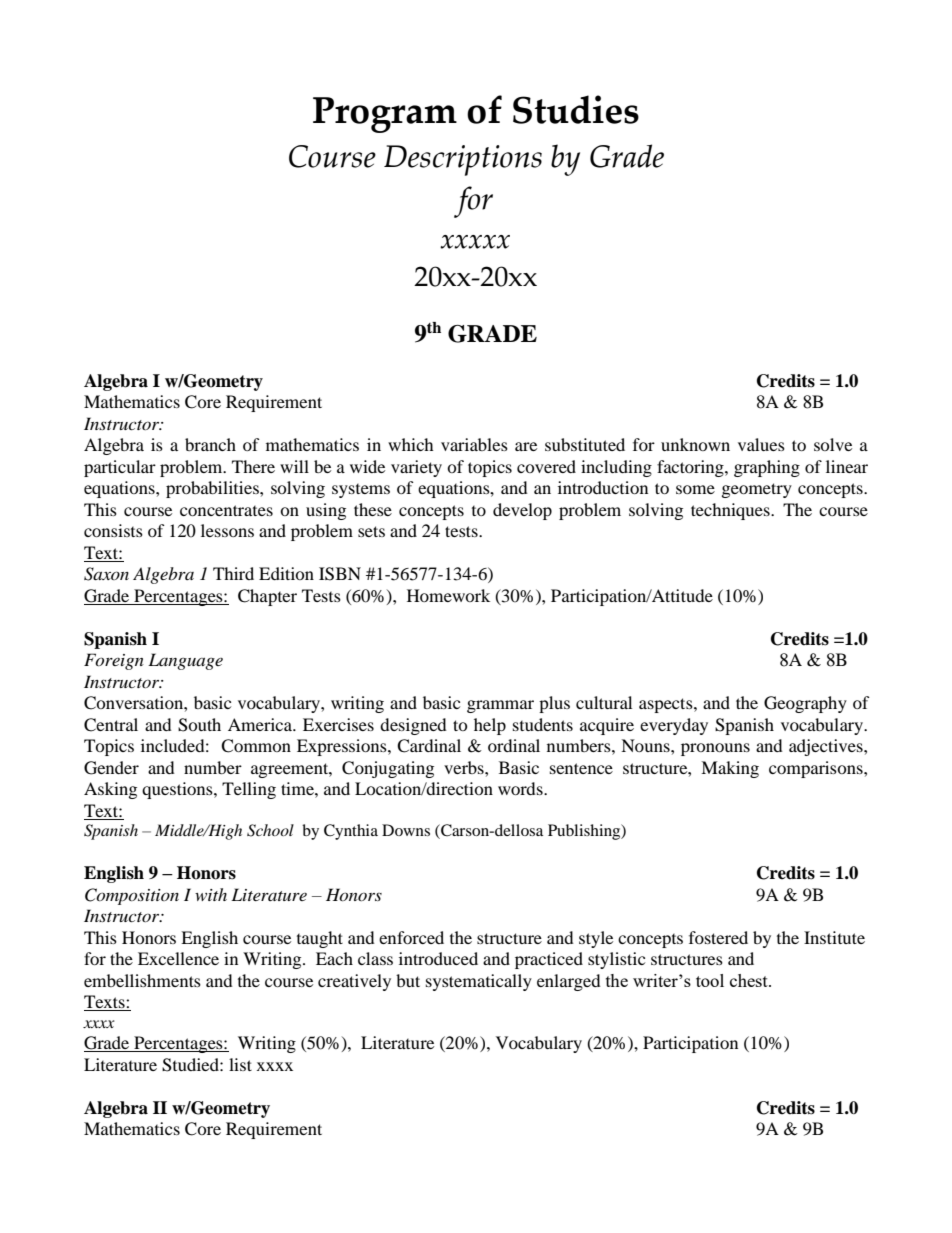 This image has height=1233, width=952. What do you see at coordinates (210, 444) in the image?
I see `branch` at bounding box center [210, 444].
